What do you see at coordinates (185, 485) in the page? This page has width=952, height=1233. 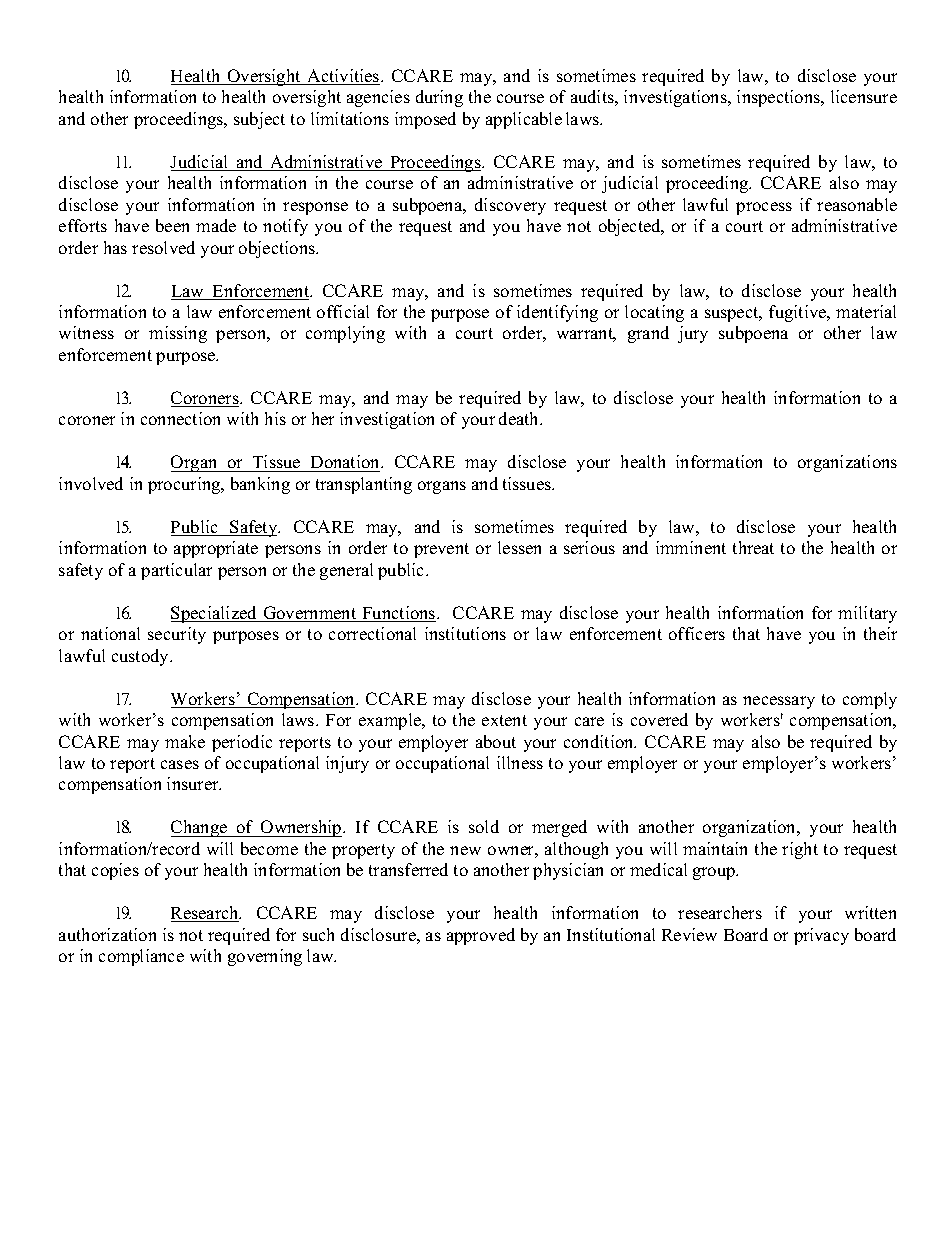 I see `procuring` at bounding box center [185, 485].
